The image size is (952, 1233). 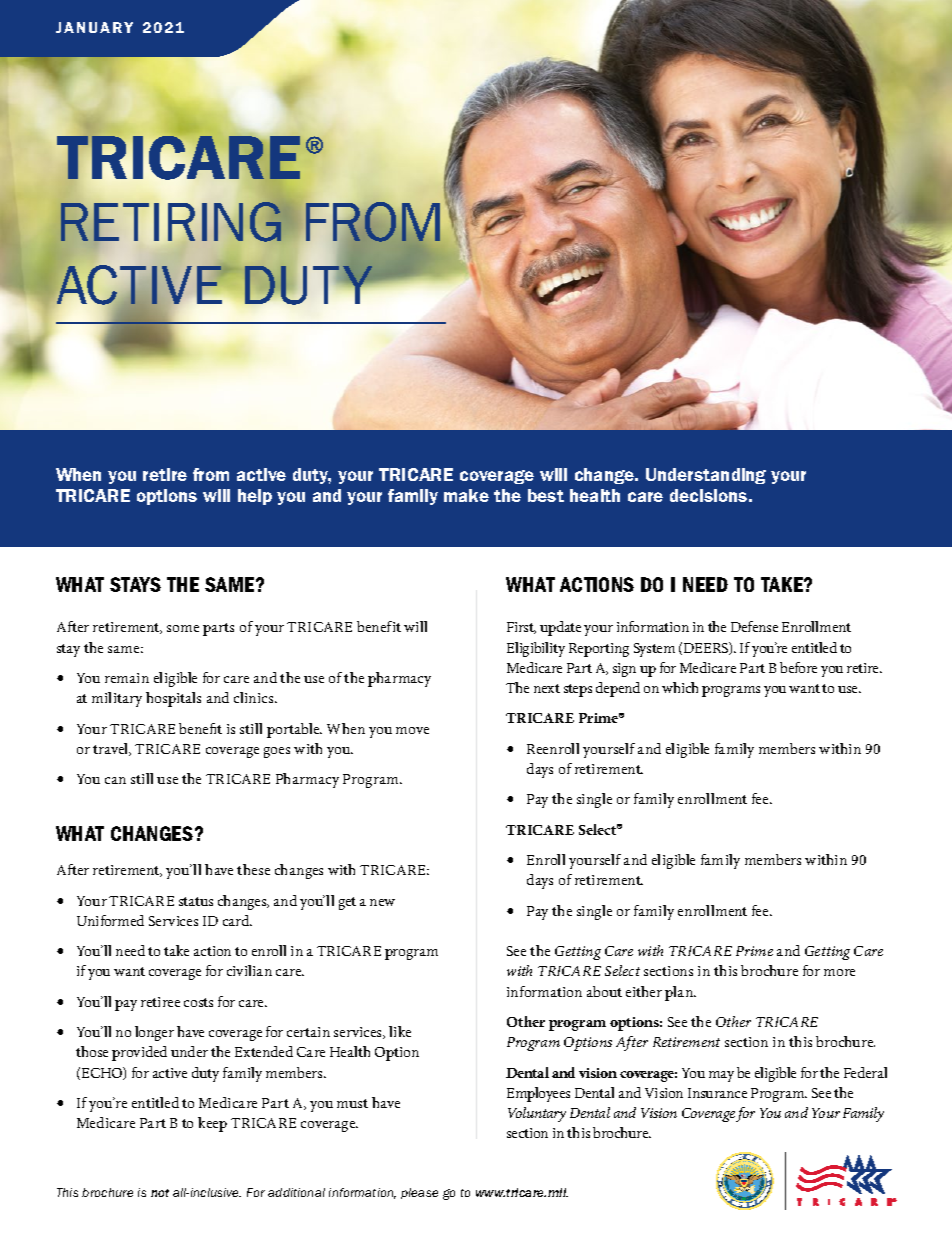 What do you see at coordinates (466, 495) in the document?
I see `make` at bounding box center [466, 495].
